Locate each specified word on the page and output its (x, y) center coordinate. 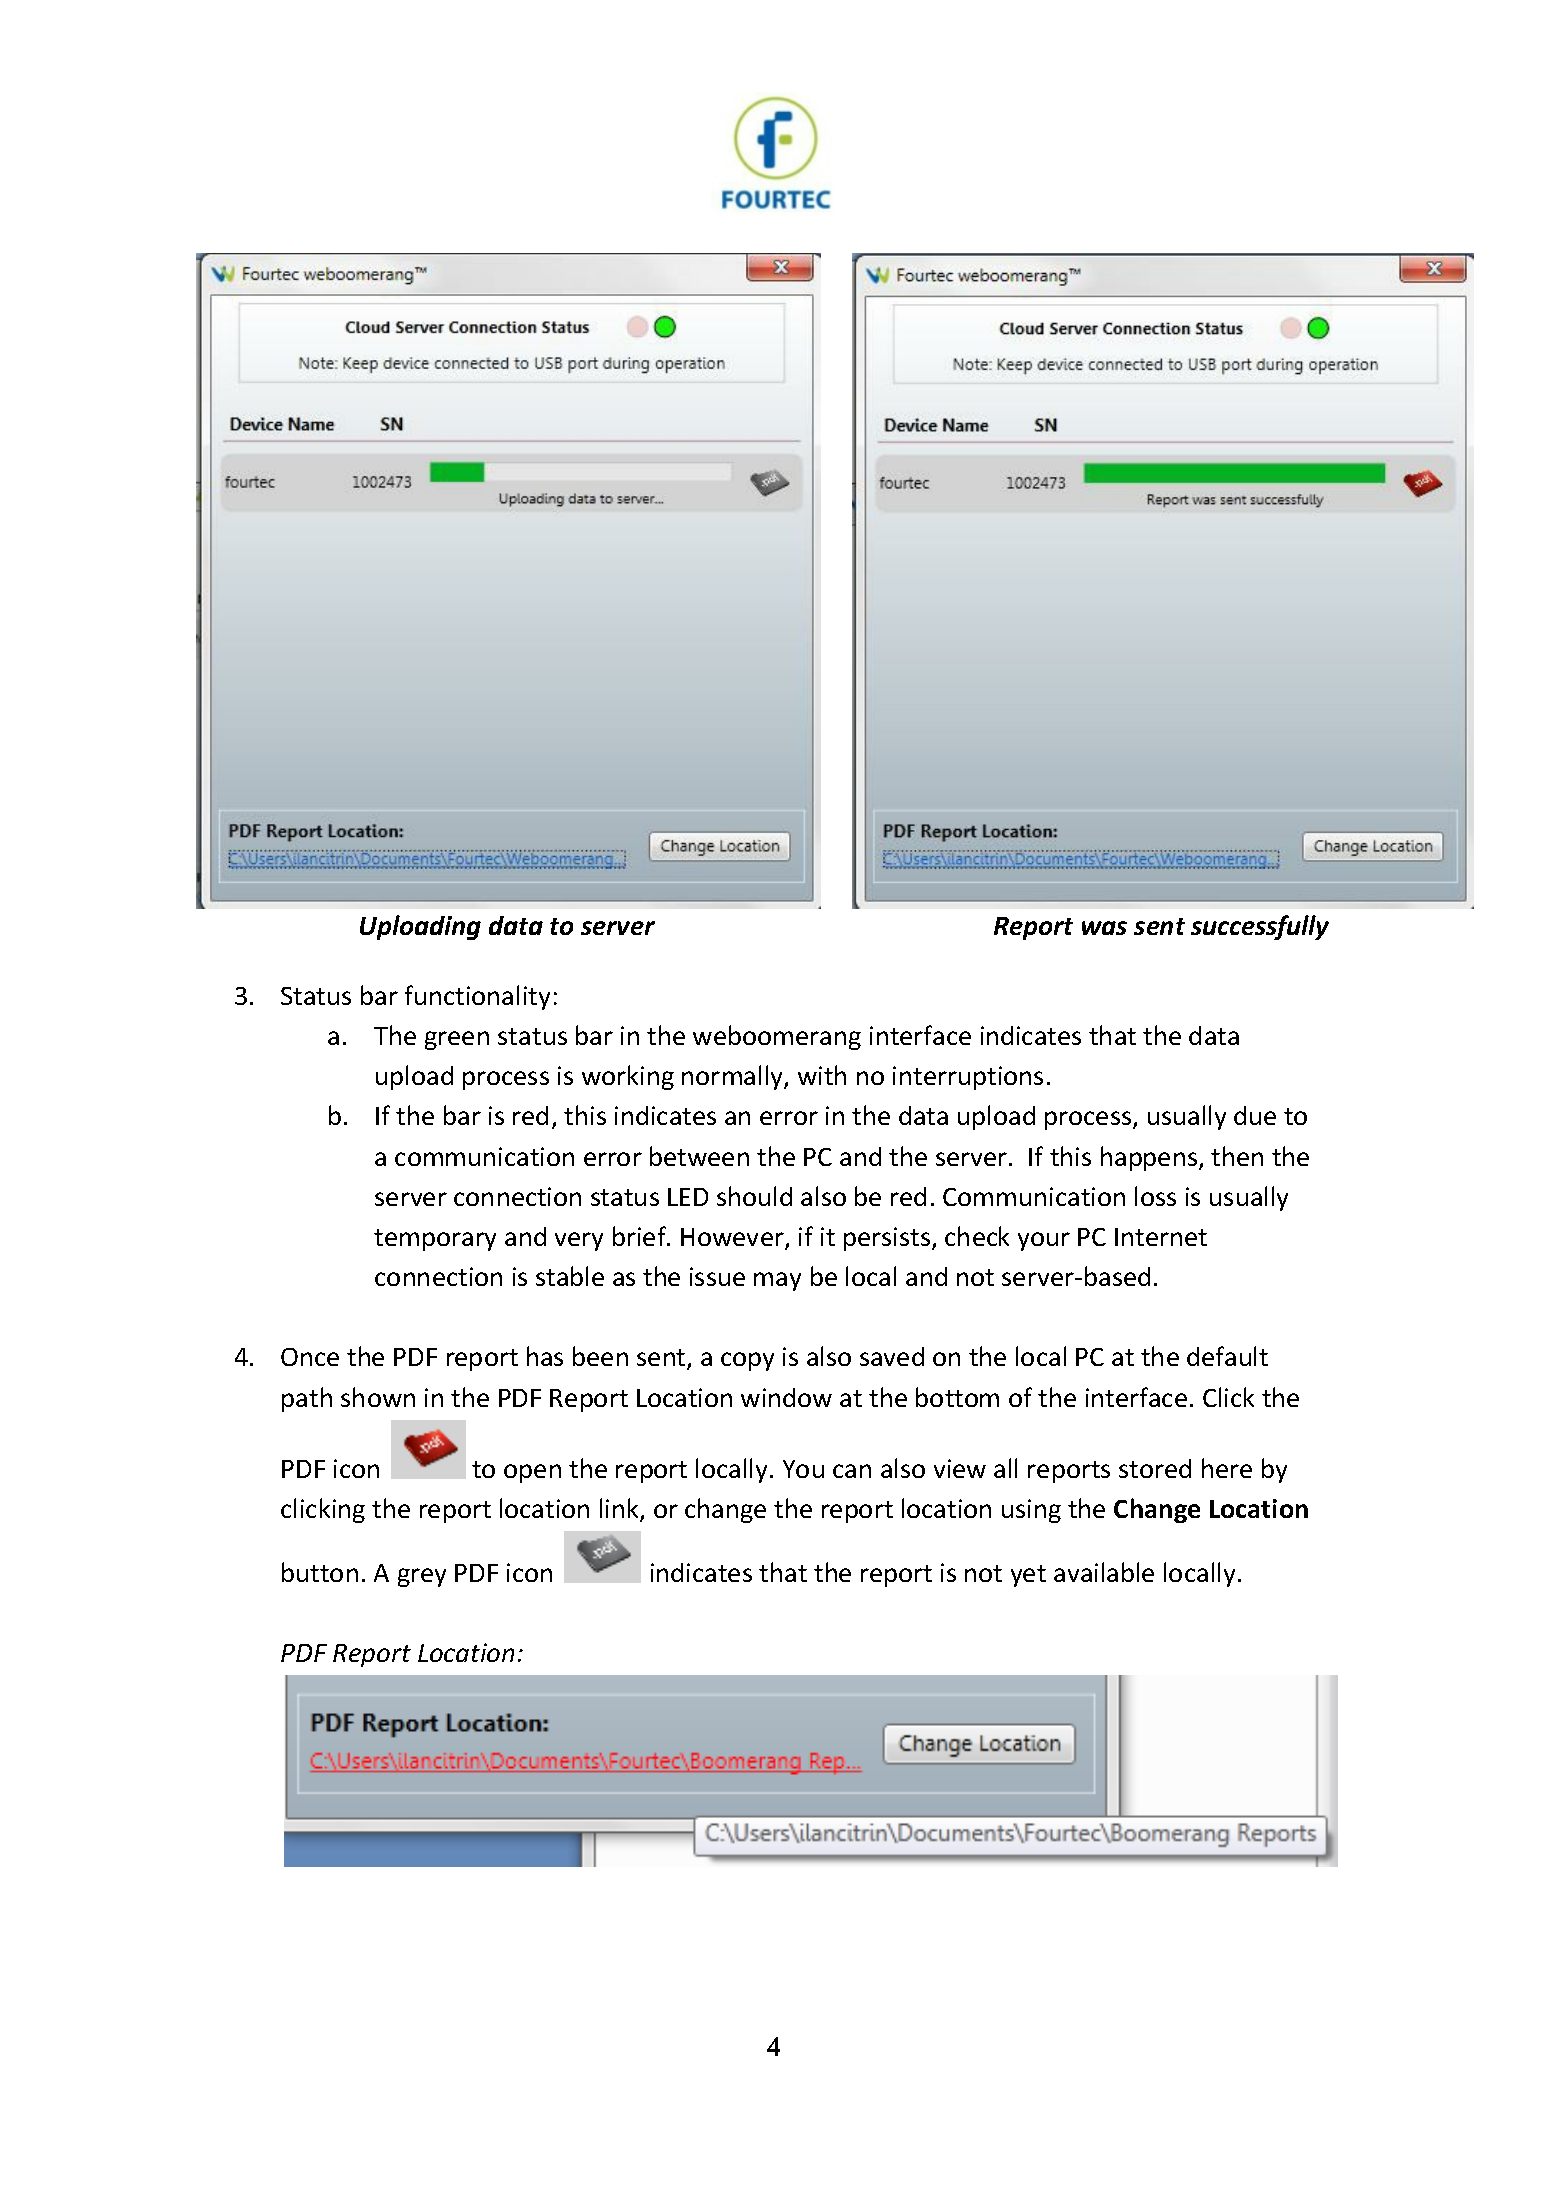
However (733, 1238)
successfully (1260, 927)
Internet (1161, 1237)
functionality (477, 997)
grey (422, 1577)
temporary (435, 1240)
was (1104, 928)
